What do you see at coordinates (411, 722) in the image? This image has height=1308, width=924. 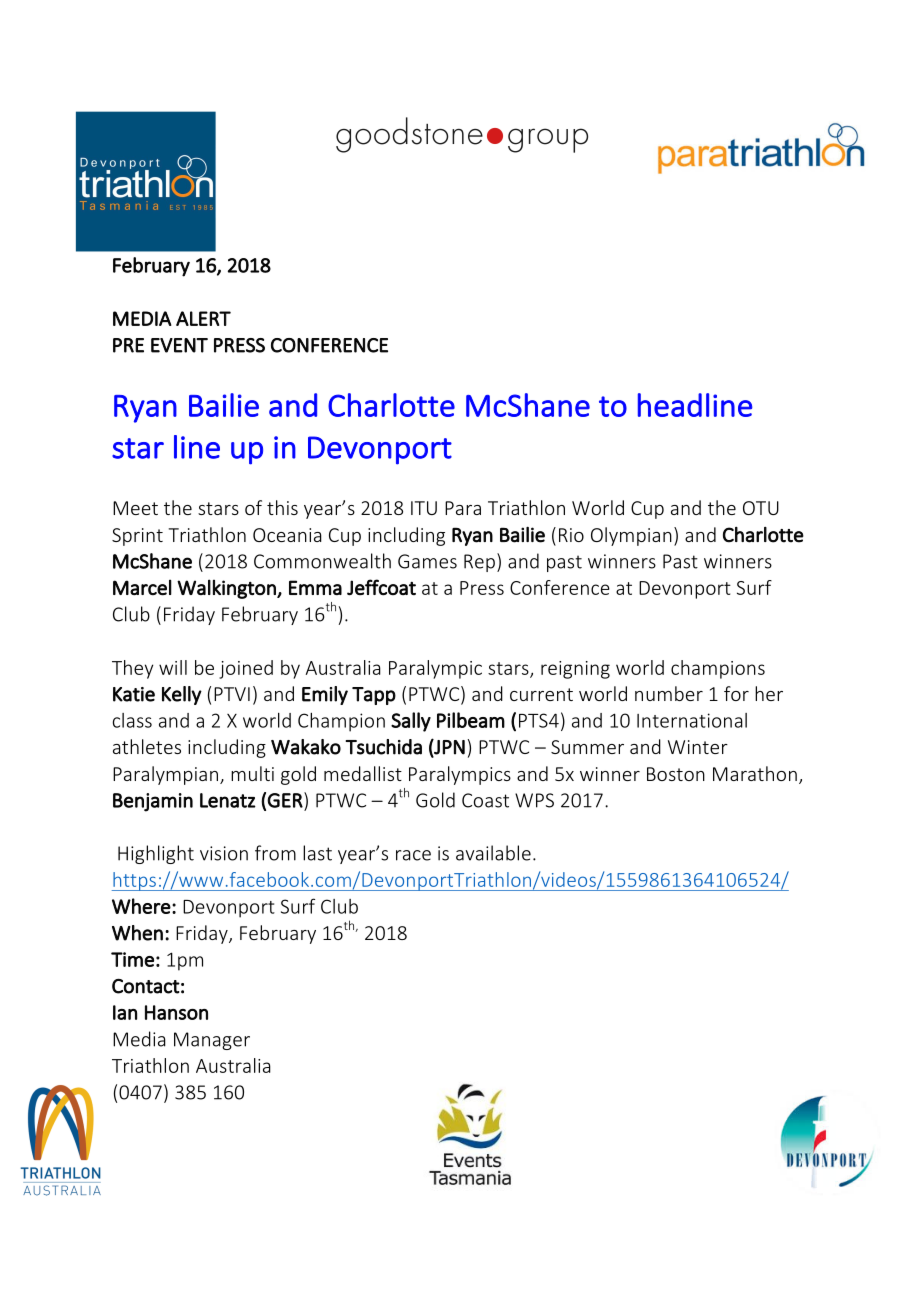 I see `Sally` at bounding box center [411, 722].
